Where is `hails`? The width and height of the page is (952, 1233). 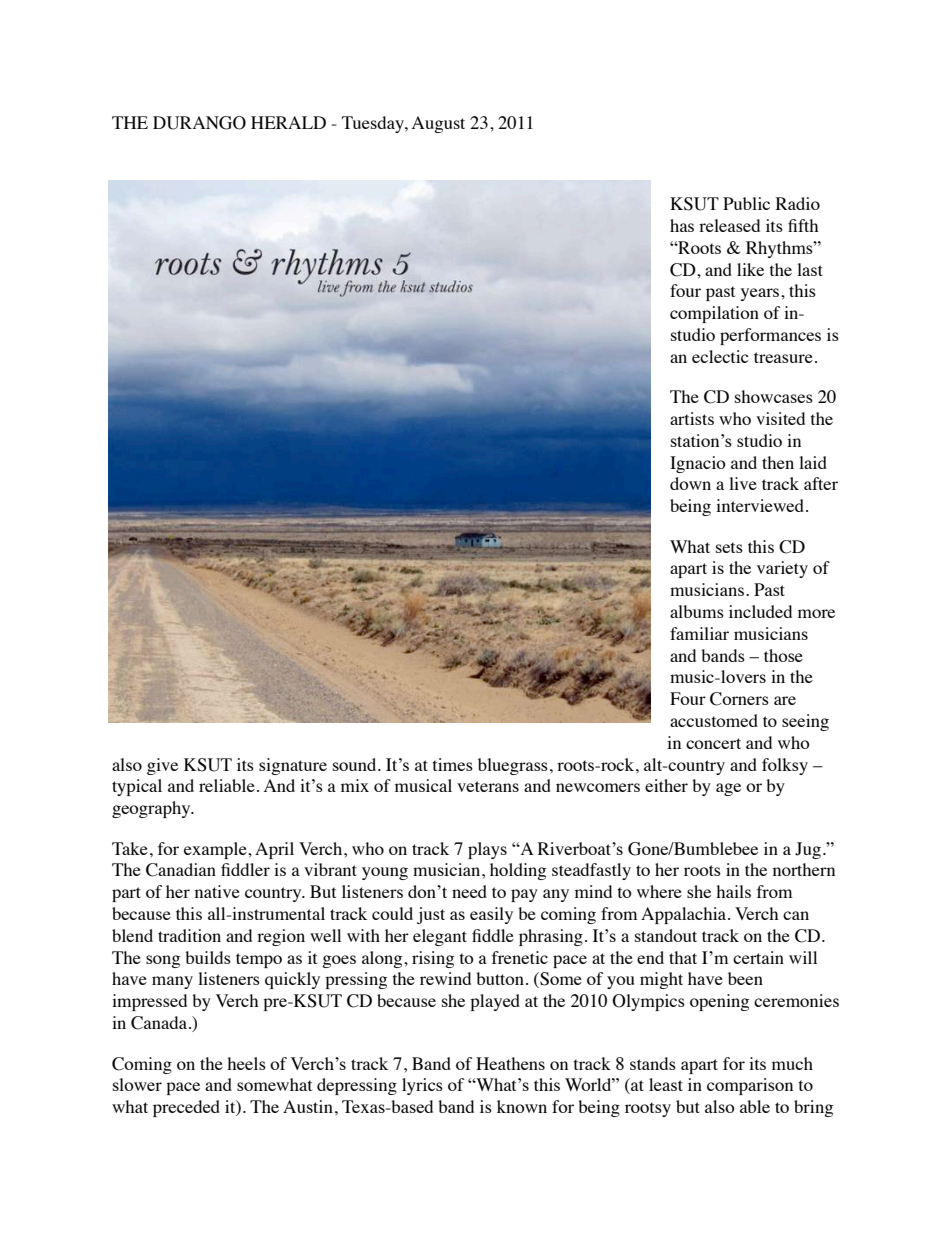 hails is located at coordinates (733, 891).
